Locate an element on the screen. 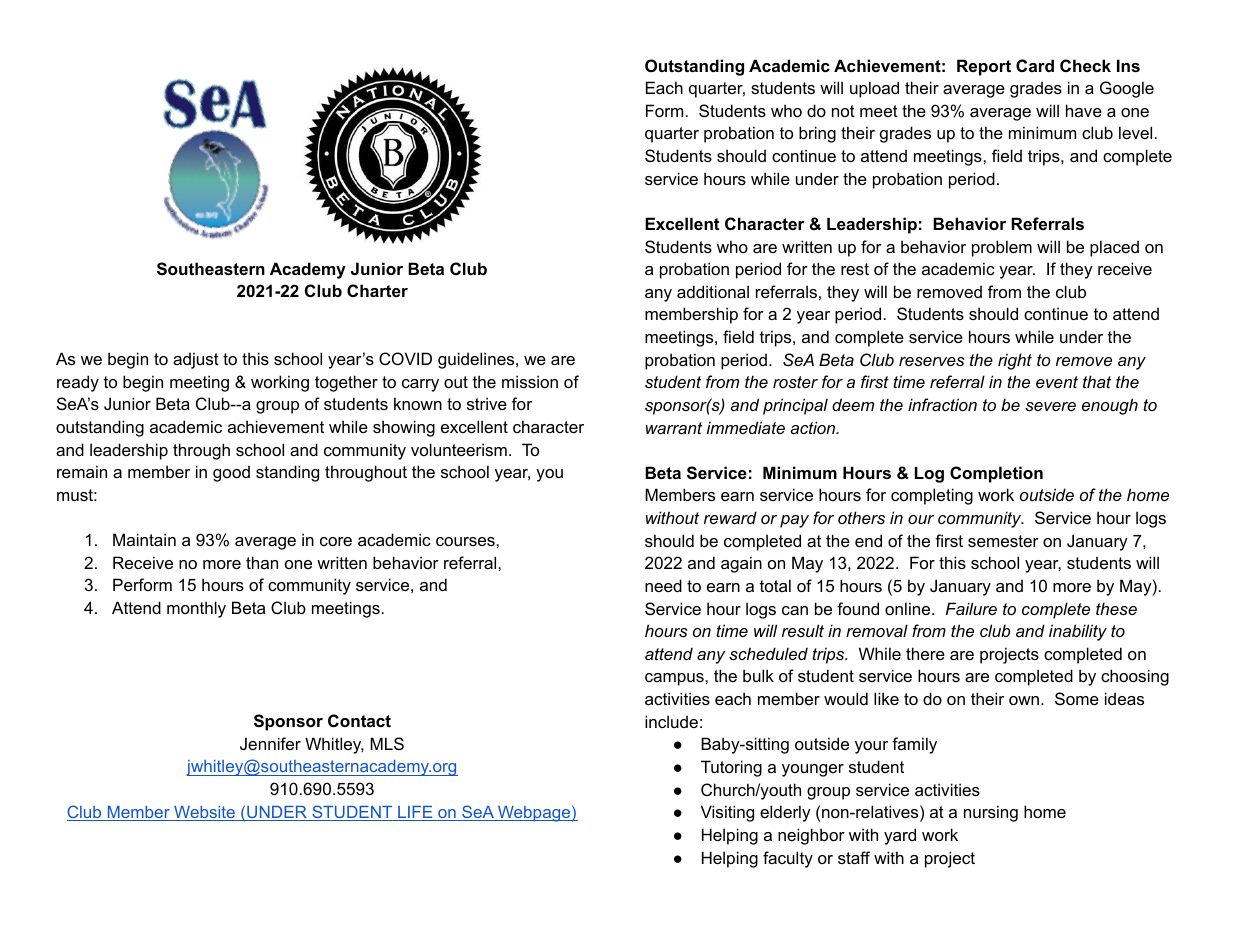  bring is located at coordinates (817, 134).
